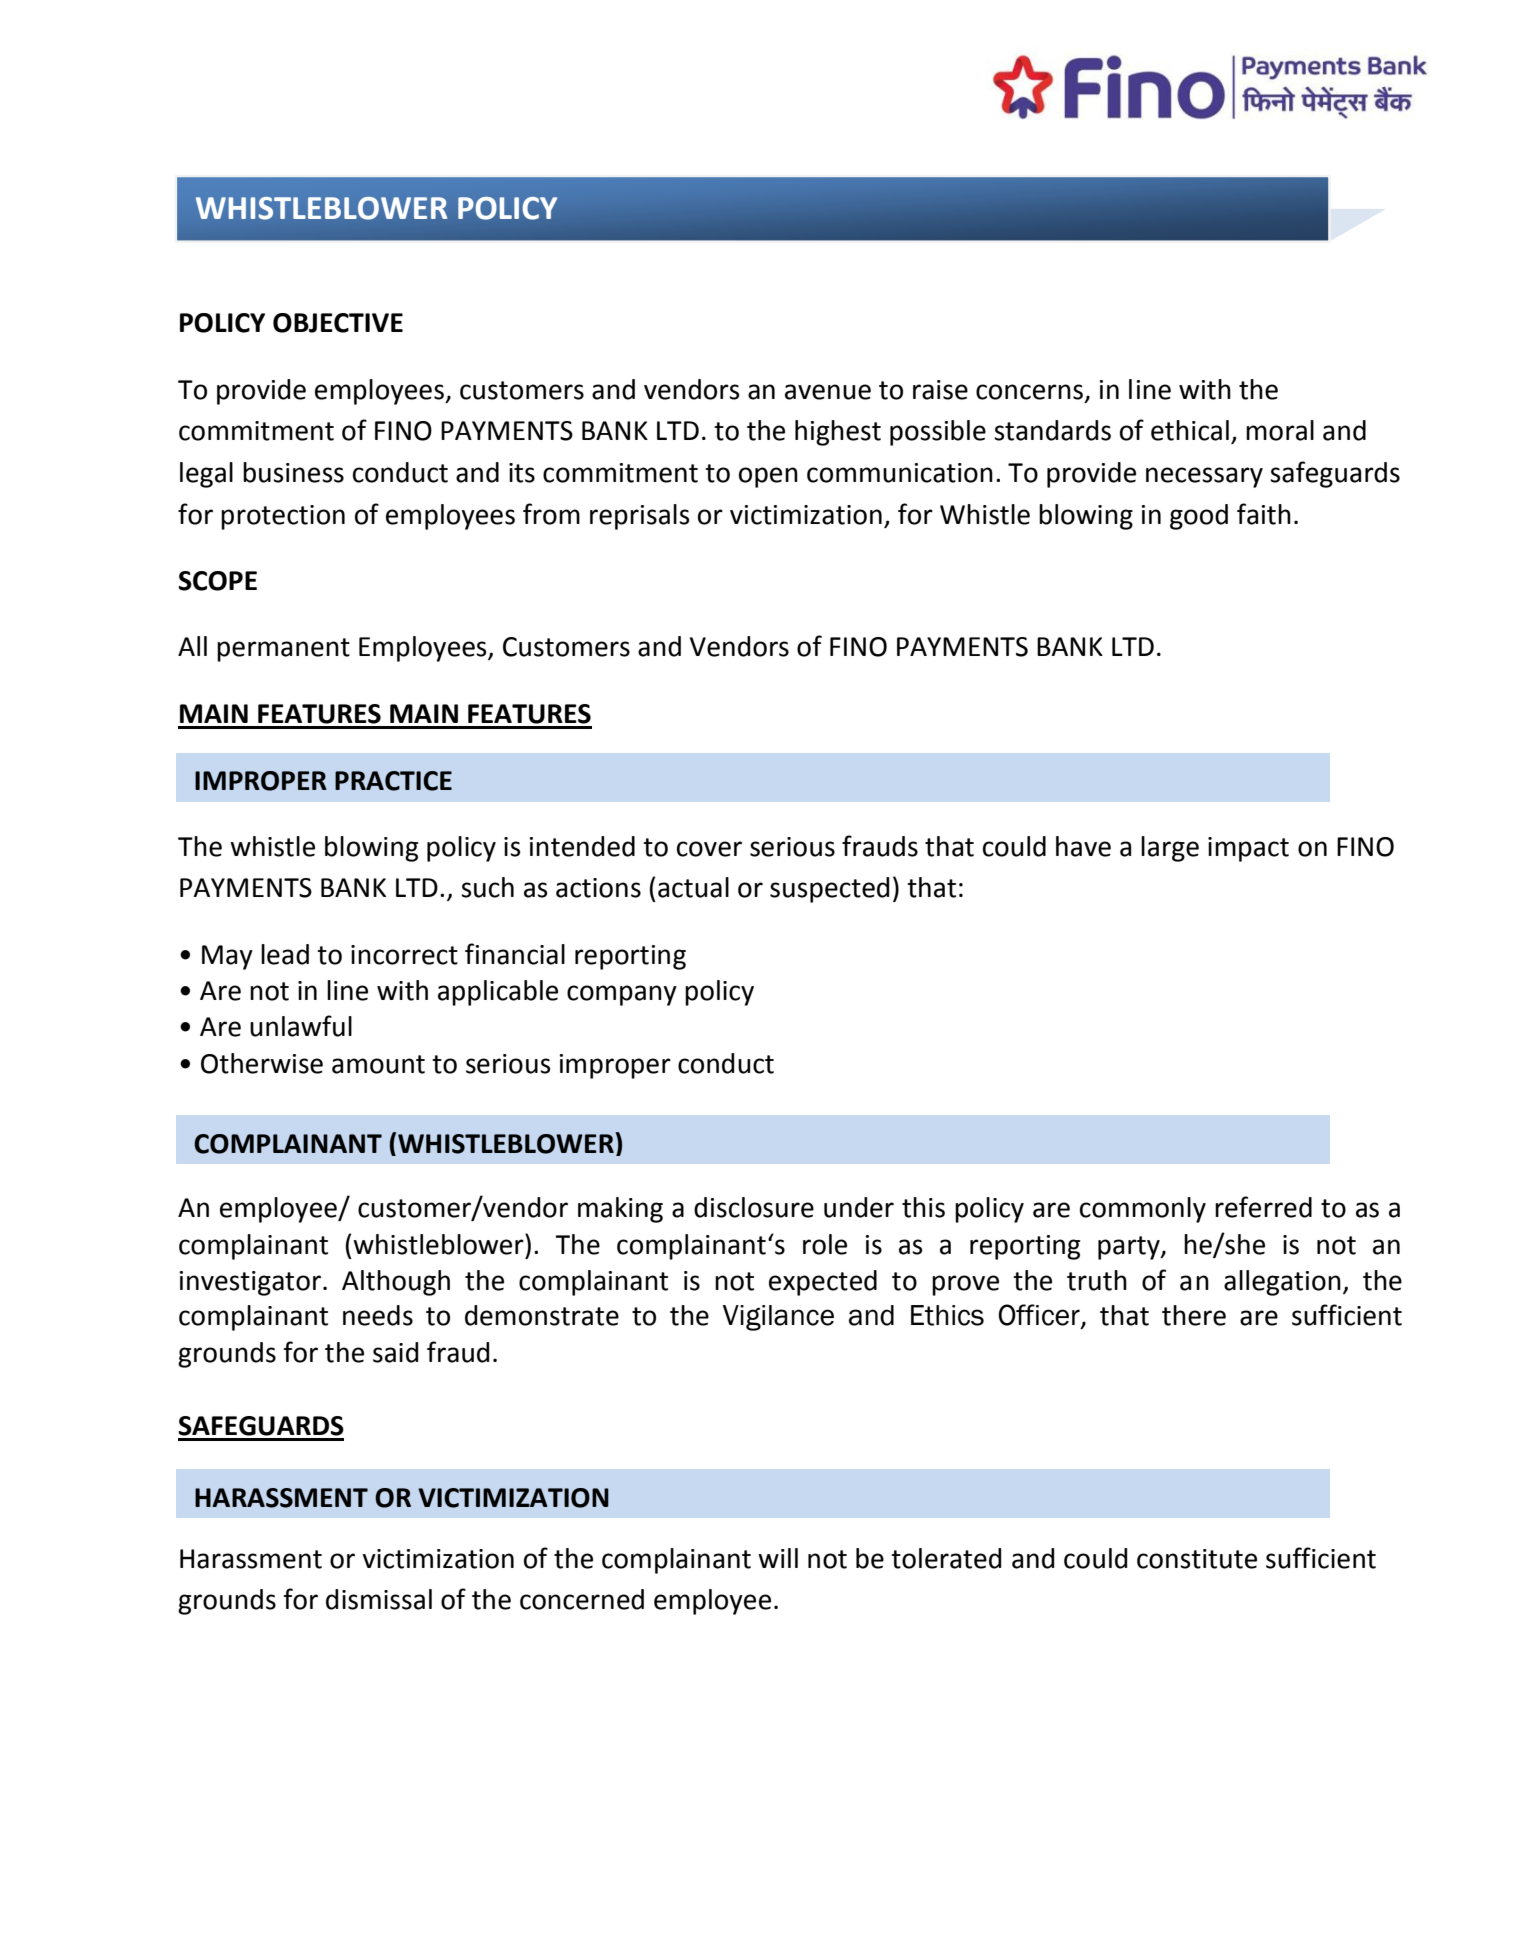 The image size is (1514, 1959). Describe the element at coordinates (754, 1207) in the screenshot. I see `disclosure` at that location.
